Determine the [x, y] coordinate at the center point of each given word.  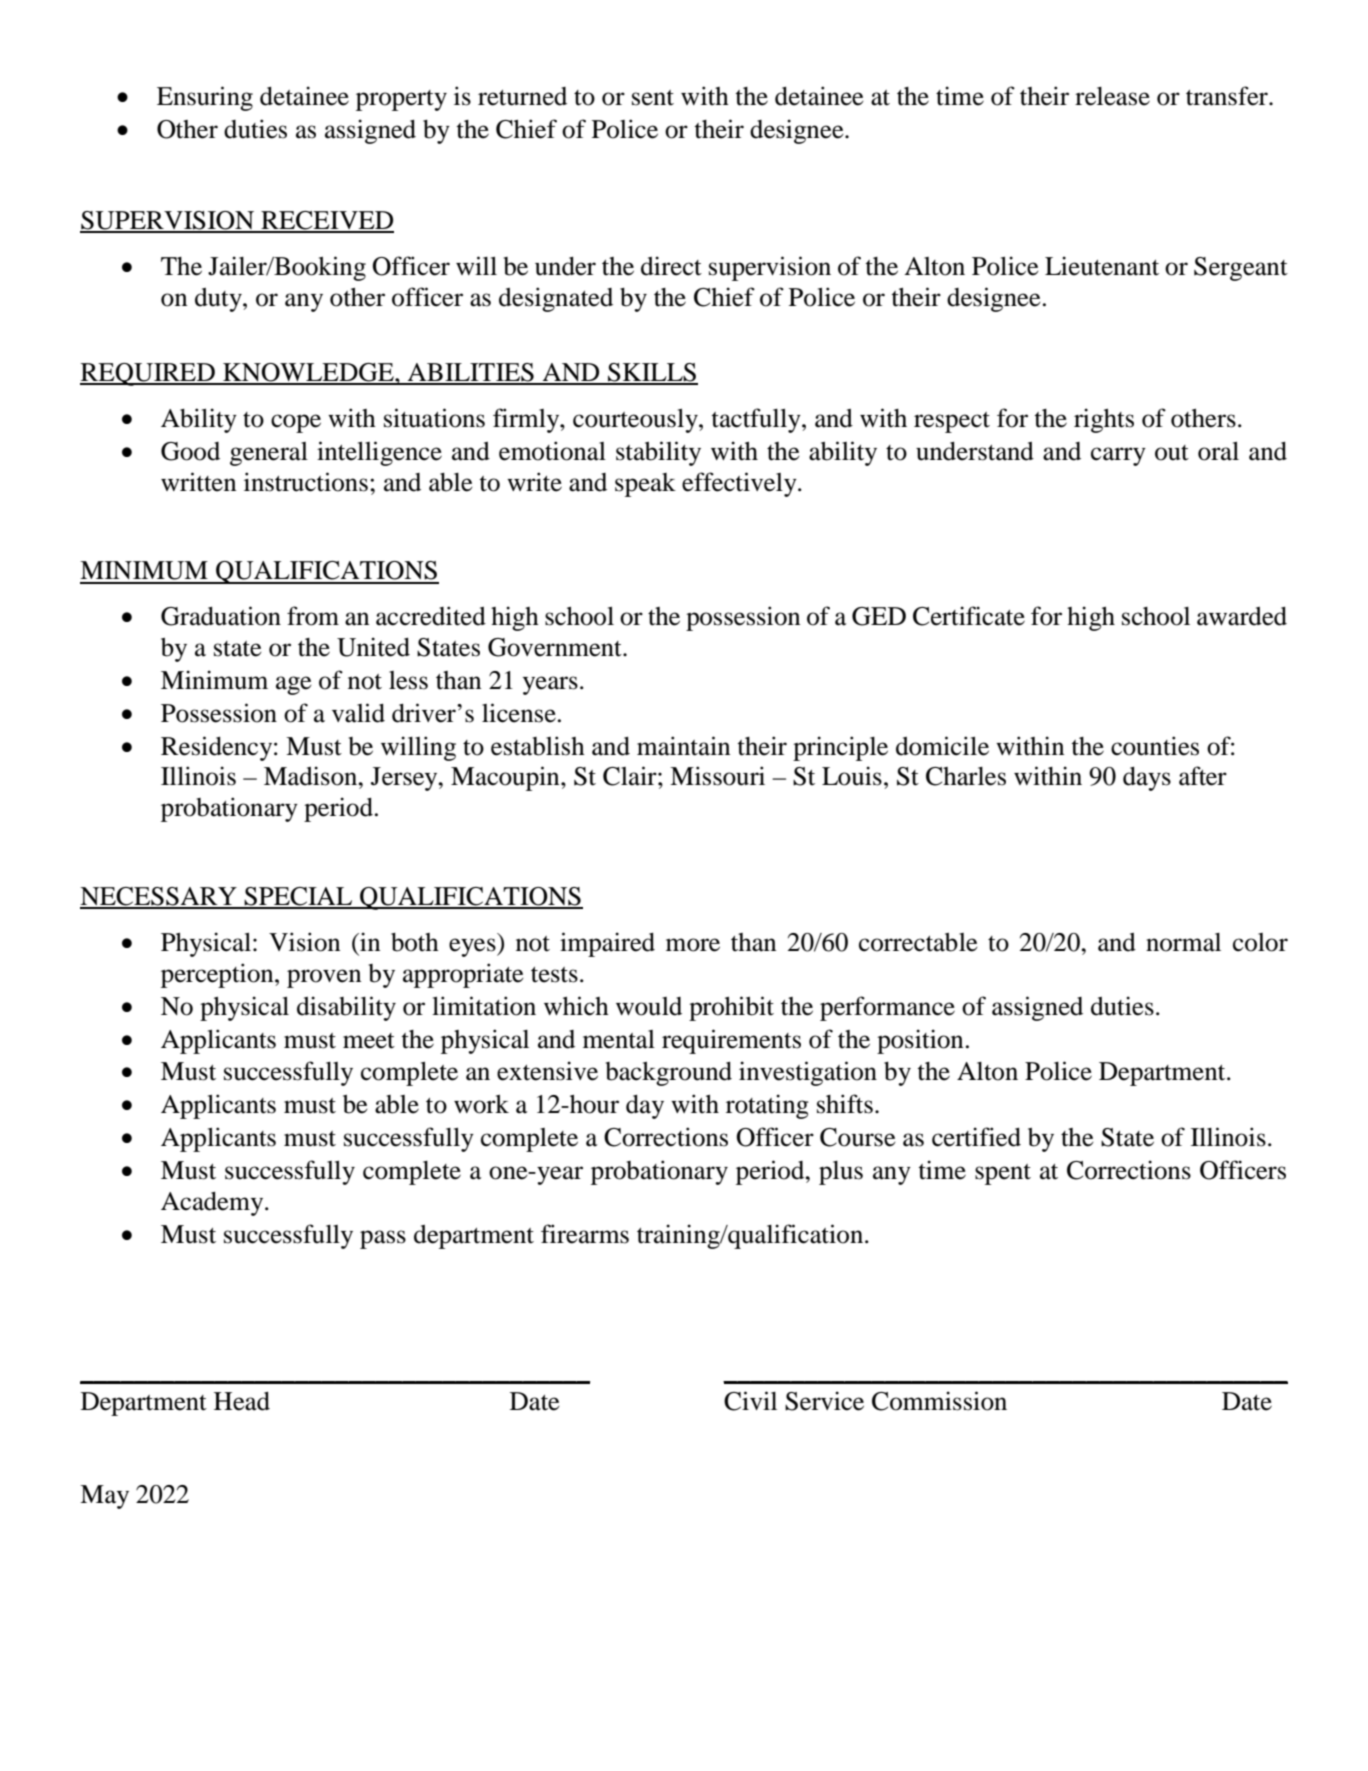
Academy [213, 1204]
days [1147, 779]
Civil [750, 1401]
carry [1118, 456]
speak [645, 485]
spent [1003, 1174]
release [1112, 96]
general [269, 454]
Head [242, 1401]
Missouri [717, 776]
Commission [939, 1401]
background [669, 1074]
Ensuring [205, 98]
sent [653, 98]
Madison [312, 776]
